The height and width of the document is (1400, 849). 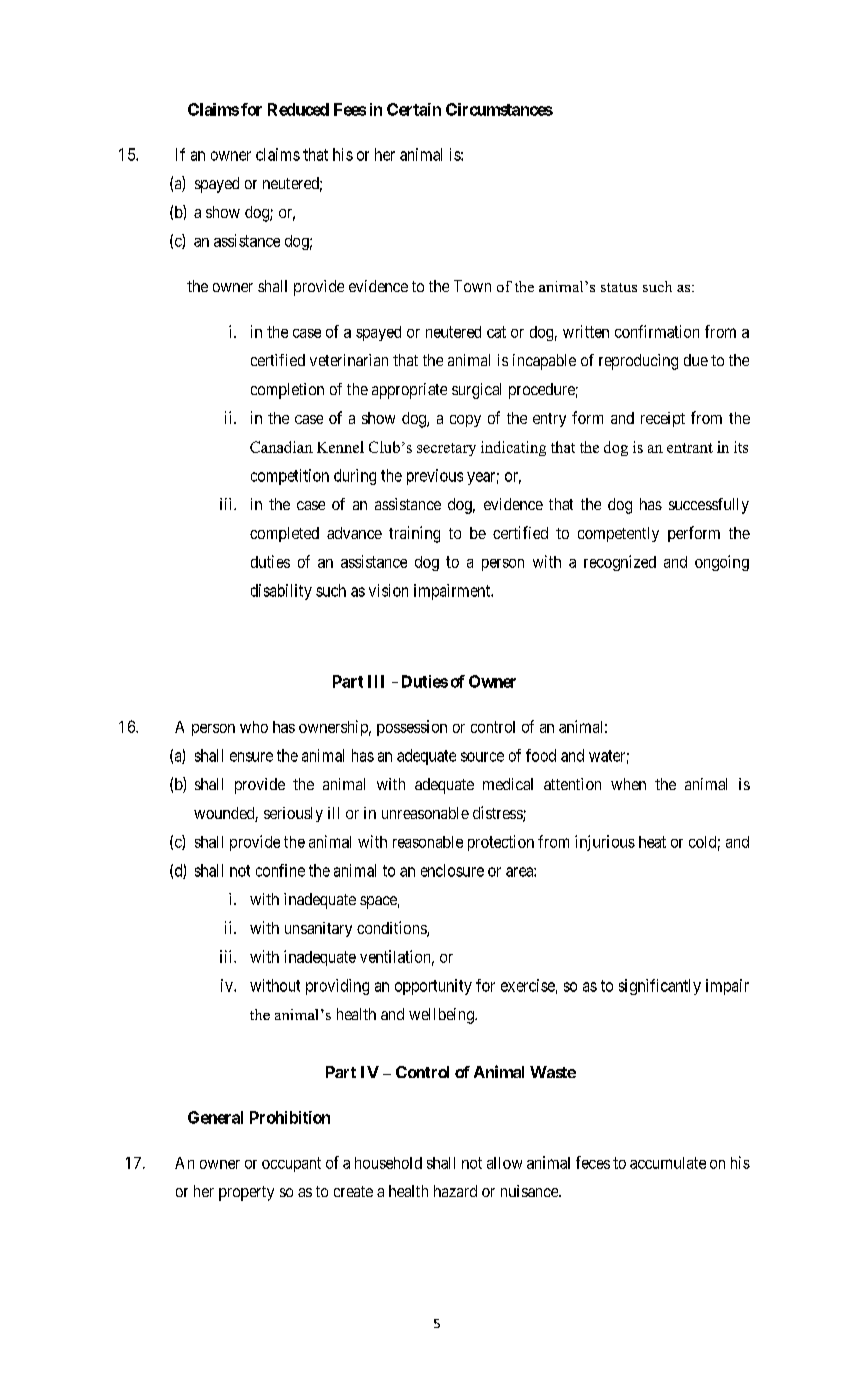 What do you see at coordinates (504, 1163) in the document?
I see `allow` at bounding box center [504, 1163].
